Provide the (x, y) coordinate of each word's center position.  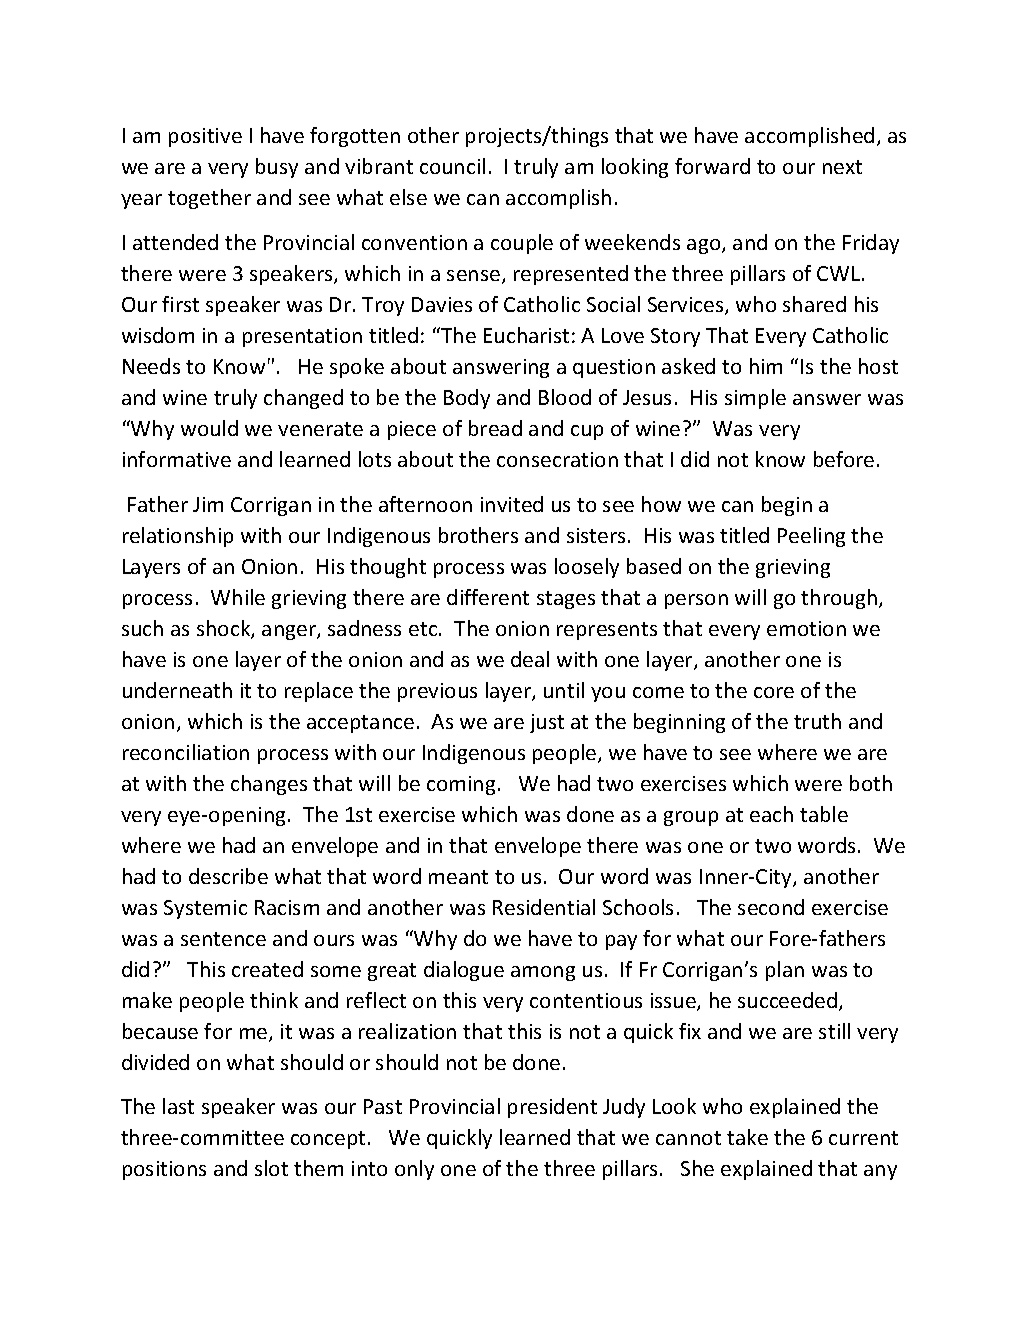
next (842, 167)
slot (271, 1168)
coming (461, 785)
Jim (208, 504)
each (771, 814)
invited (512, 504)
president (552, 1108)
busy (277, 168)
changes (269, 785)
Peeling (811, 537)
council (452, 166)
